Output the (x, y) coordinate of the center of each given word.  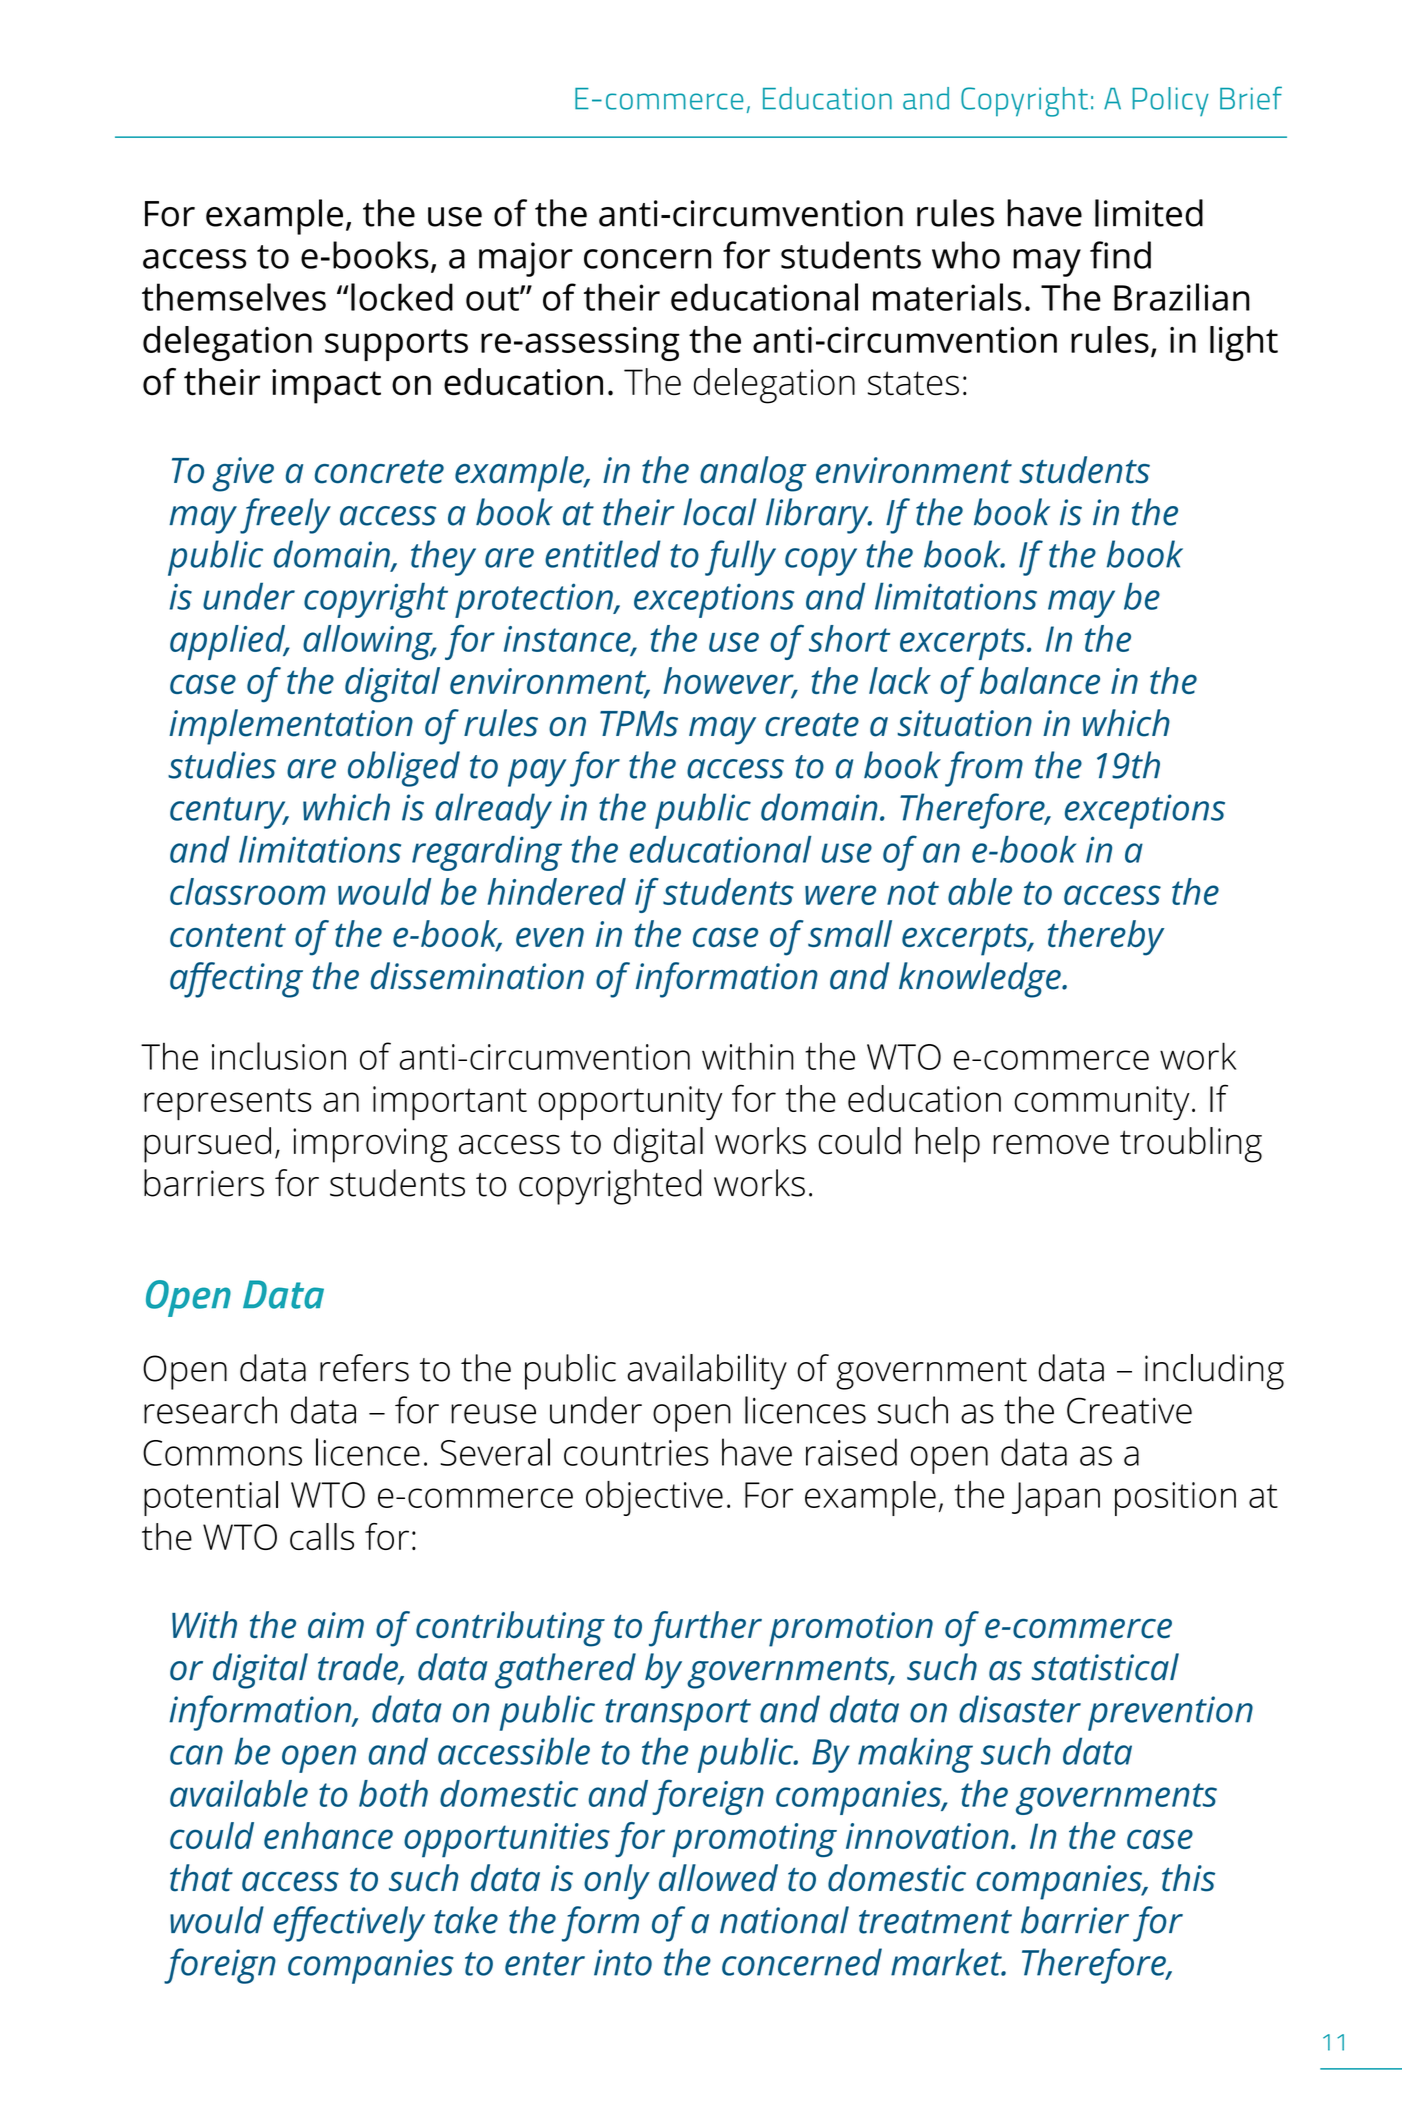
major (526, 259)
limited (1149, 213)
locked (402, 297)
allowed (718, 1878)
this (1188, 1878)
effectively (349, 1924)
